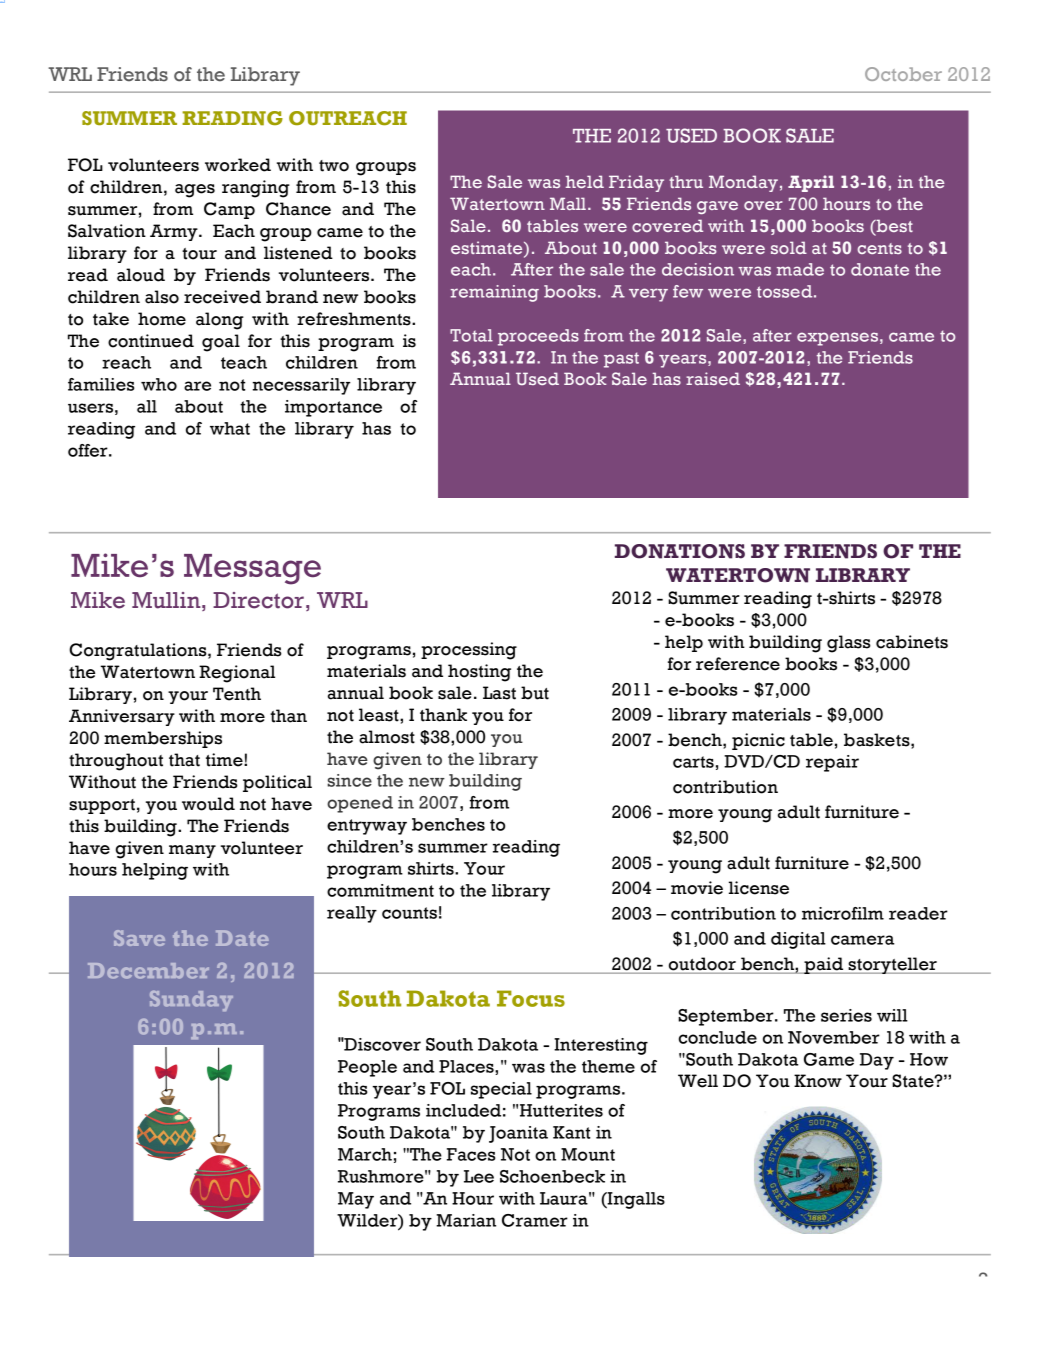 The width and height of the image is (1040, 1346). What do you see at coordinates (469, 651) in the image?
I see `processing` at bounding box center [469, 651].
